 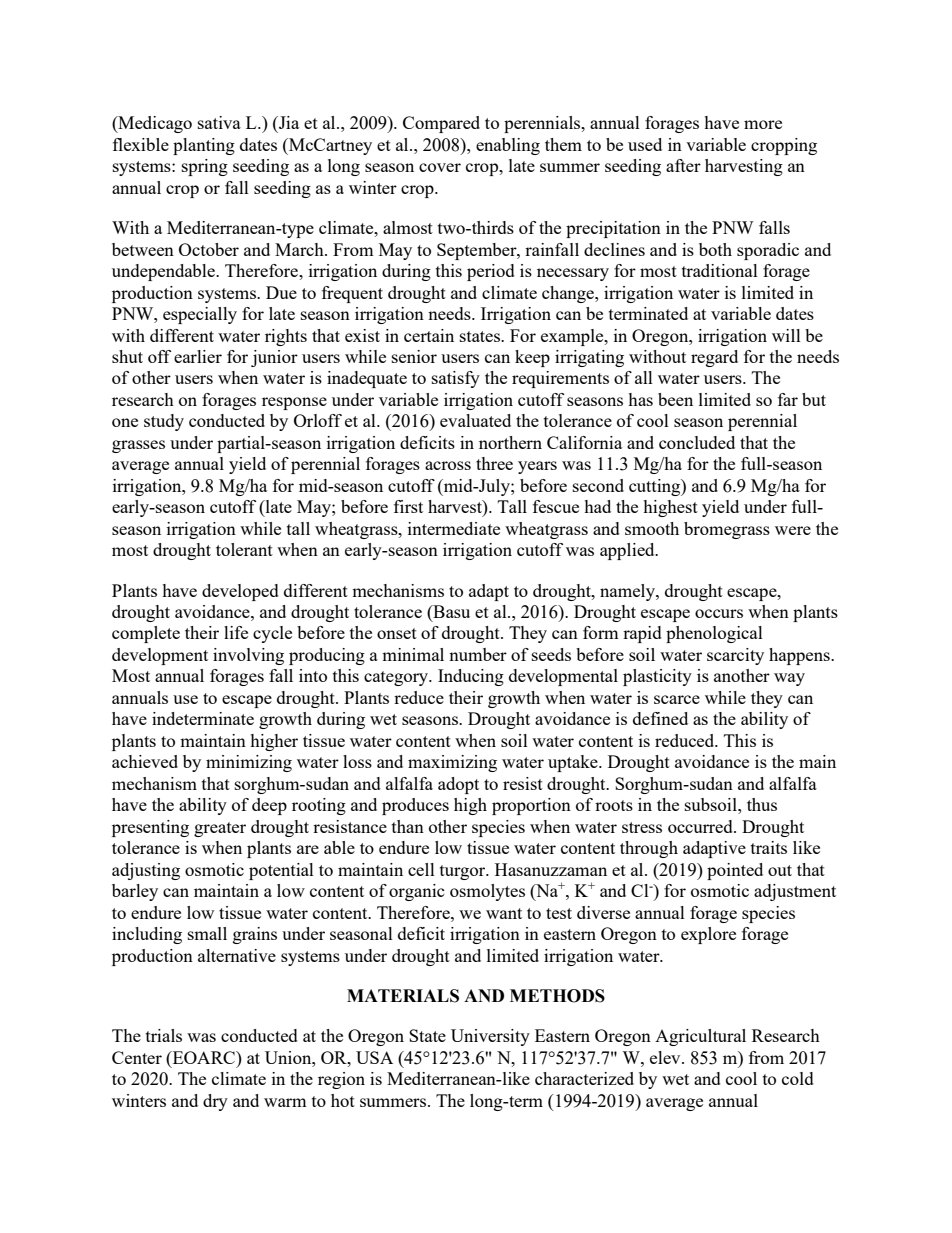 I want to click on life, so click(x=236, y=632).
